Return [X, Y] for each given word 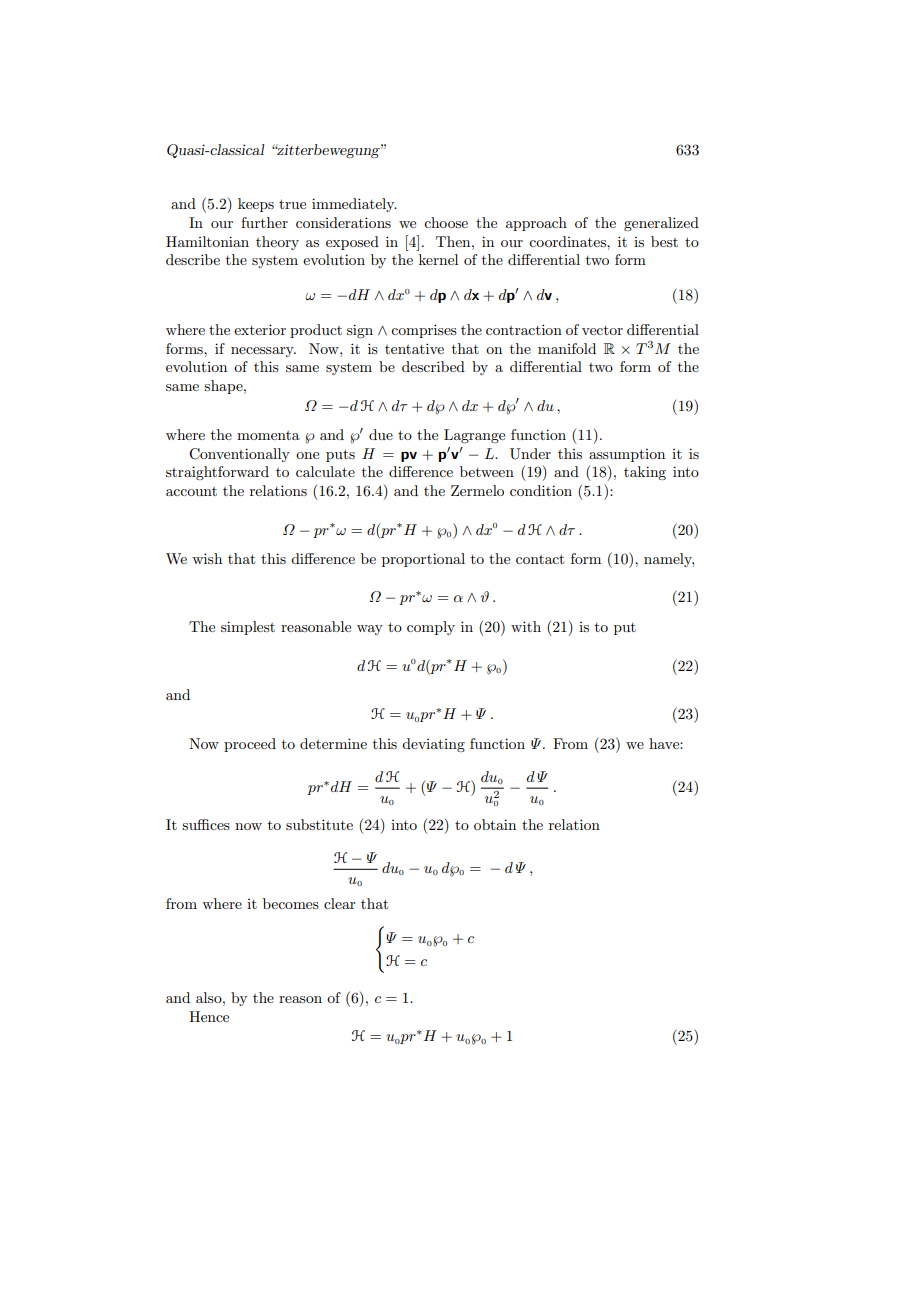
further [264, 222]
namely [669, 560]
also [210, 997]
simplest [248, 628]
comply [431, 628]
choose [446, 222]
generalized [661, 224]
